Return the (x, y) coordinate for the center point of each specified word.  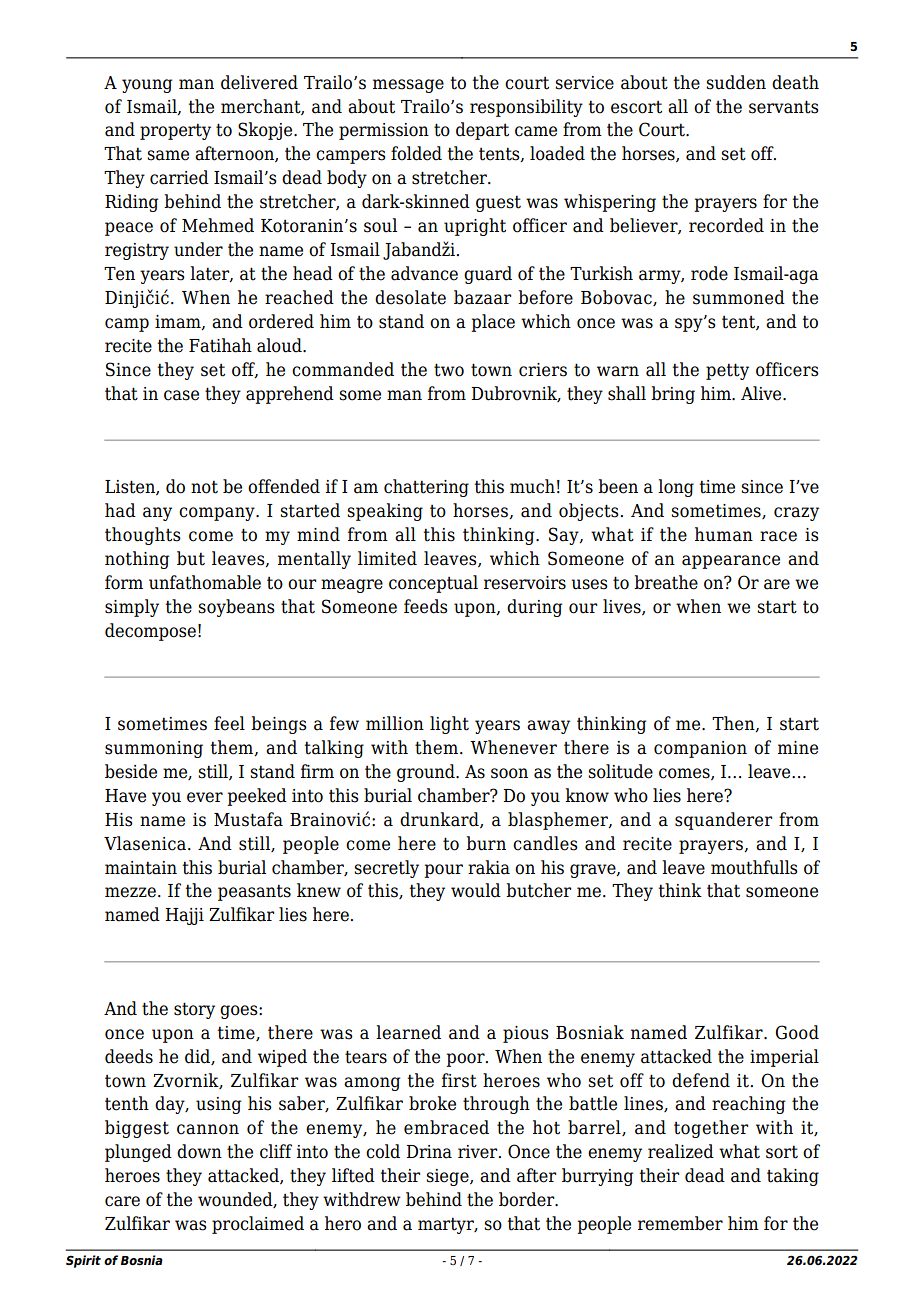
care (122, 1201)
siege (448, 1177)
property (175, 131)
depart (482, 131)
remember (680, 1223)
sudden (736, 82)
